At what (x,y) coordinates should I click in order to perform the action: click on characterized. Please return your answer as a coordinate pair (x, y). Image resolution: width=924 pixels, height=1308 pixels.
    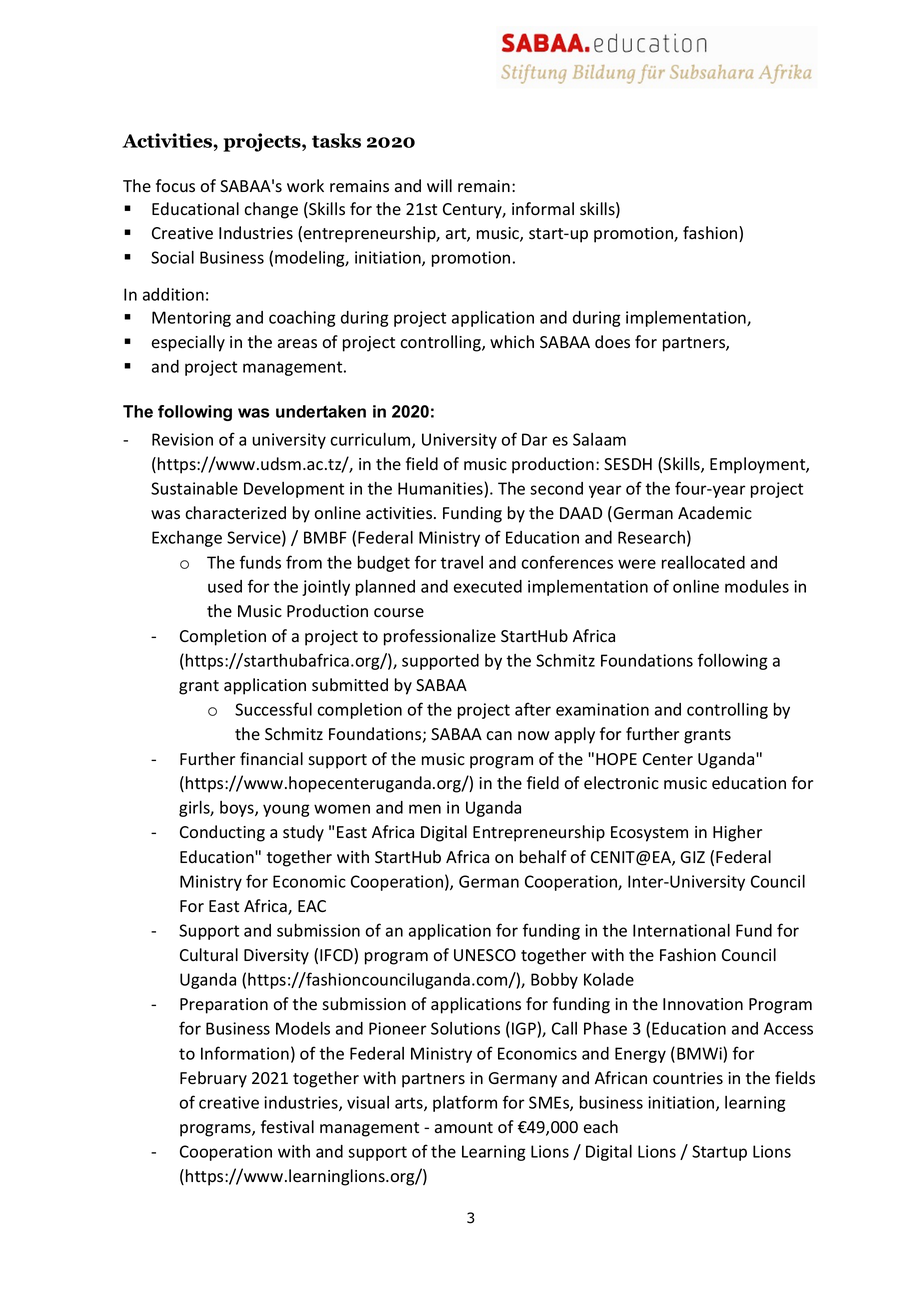
    Looking at the image, I should click on (235, 513).
